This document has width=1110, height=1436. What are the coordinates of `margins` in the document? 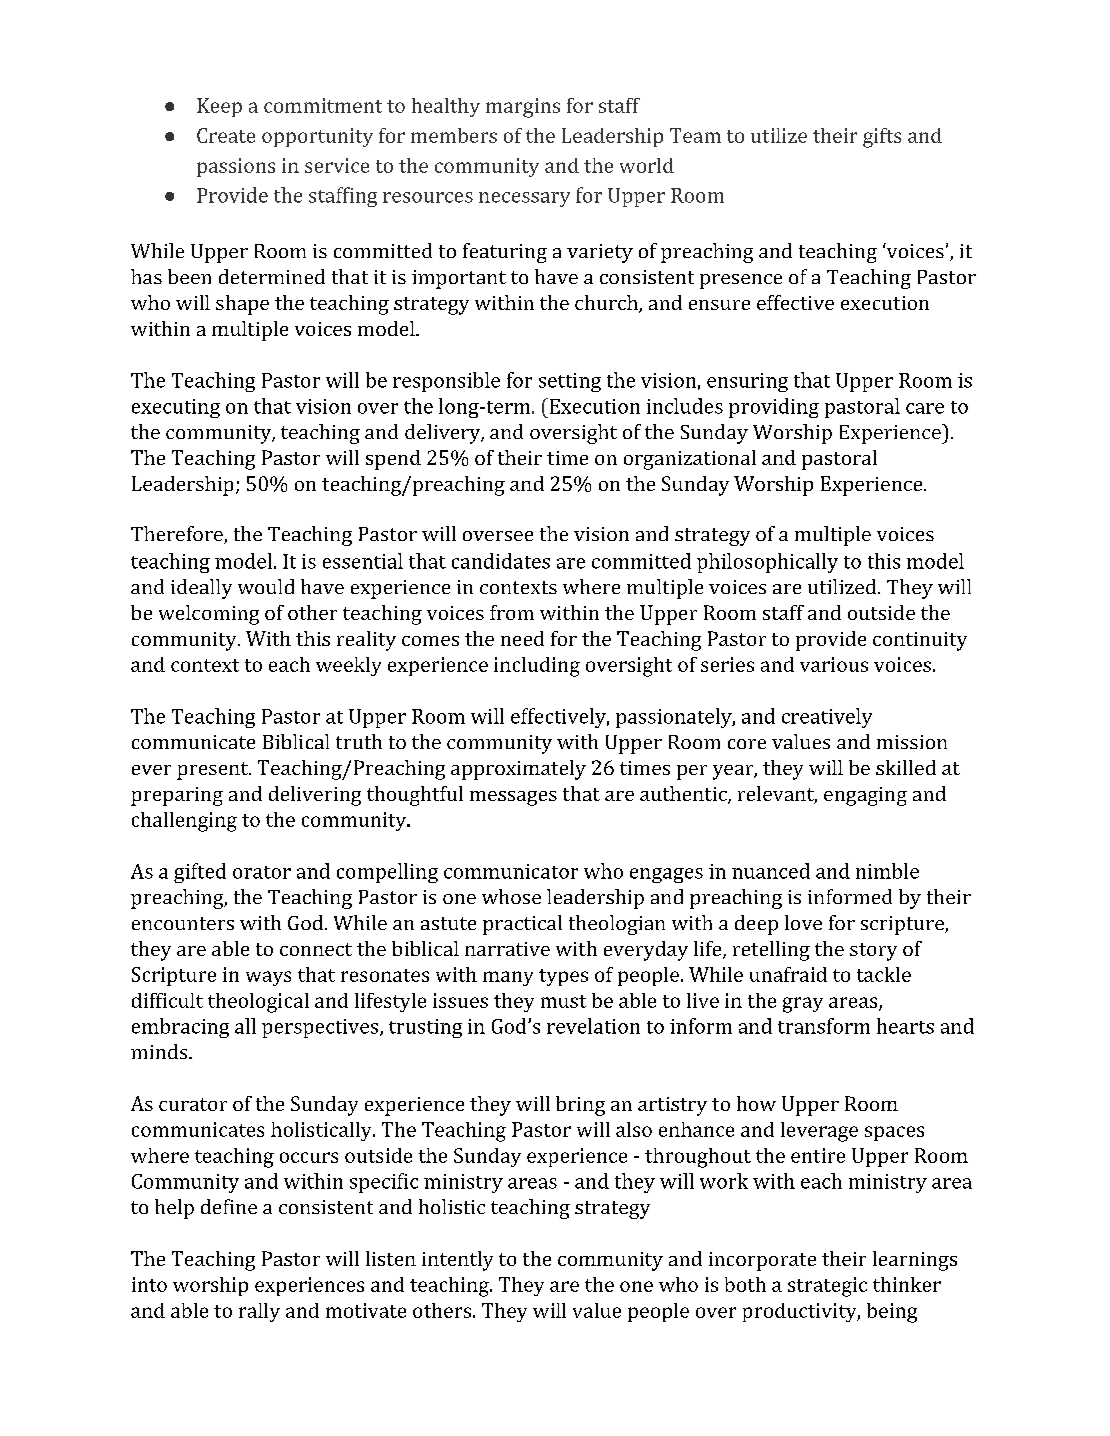 It's located at (523, 108).
